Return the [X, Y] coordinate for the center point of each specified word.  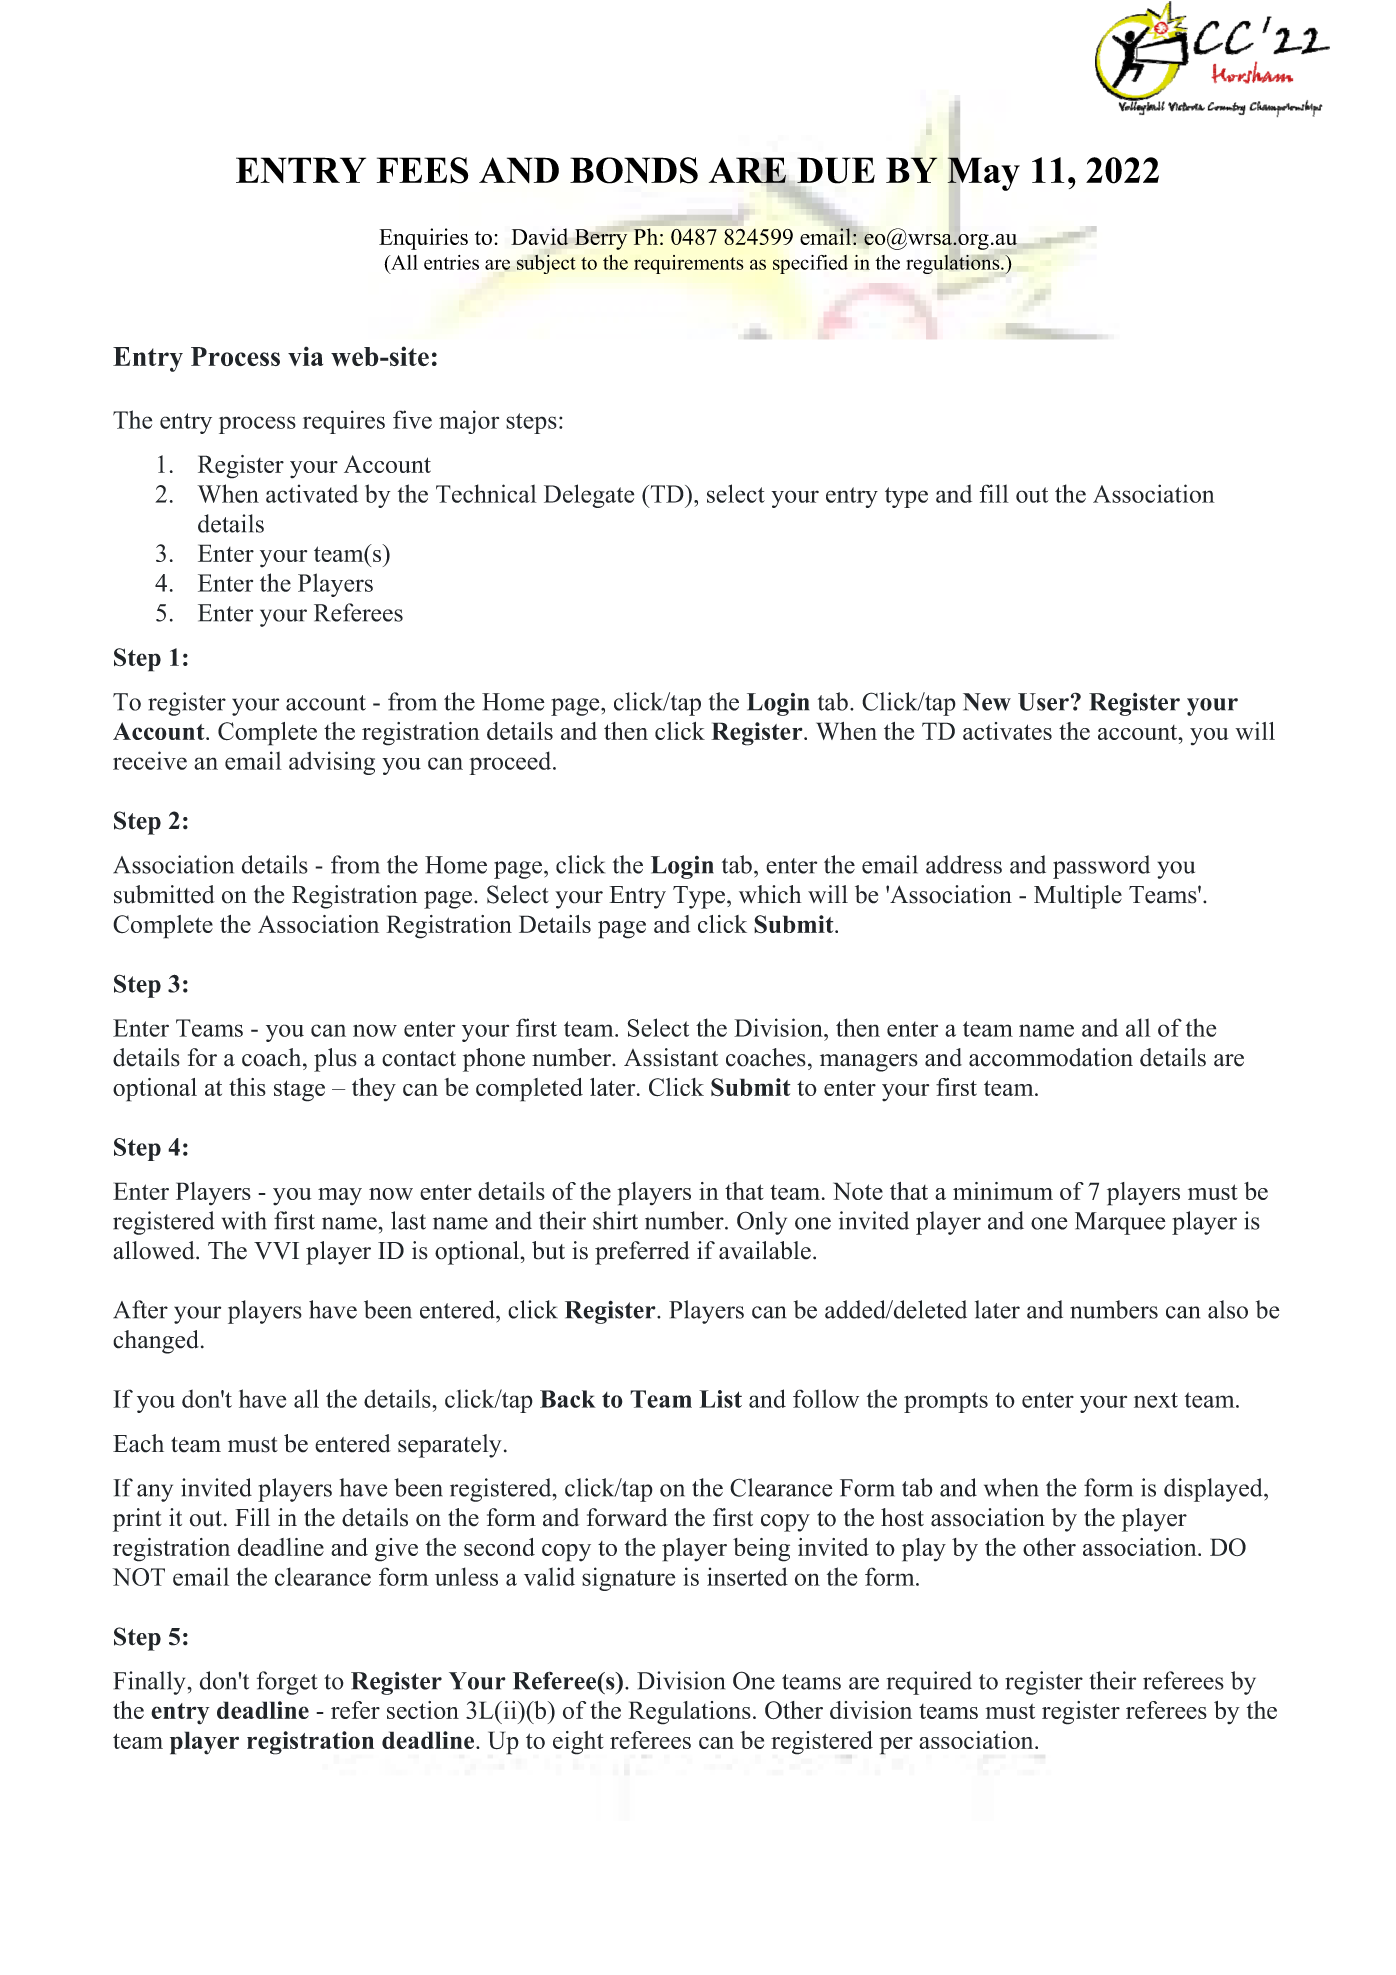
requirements [688, 264]
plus [335, 1060]
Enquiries [423, 239]
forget [287, 1683]
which [770, 894]
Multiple [1078, 897]
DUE [836, 170]
